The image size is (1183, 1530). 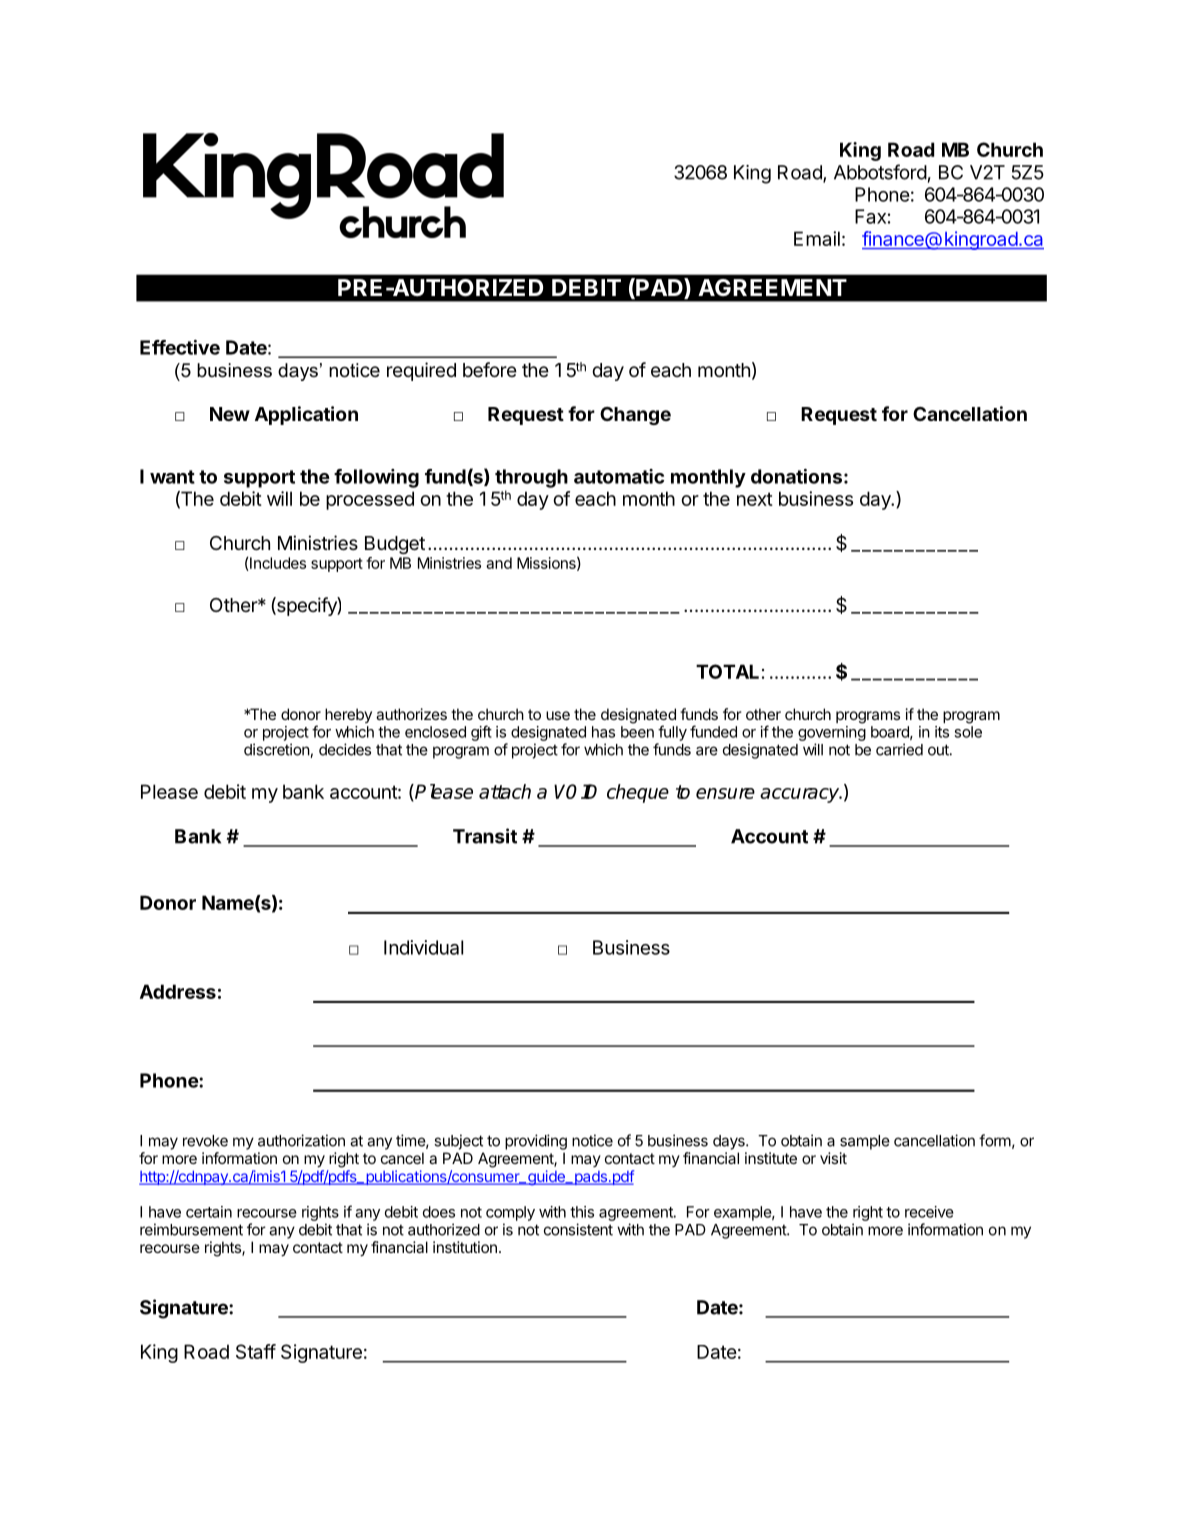 What do you see at coordinates (536, 1142) in the document?
I see `providing` at bounding box center [536, 1142].
